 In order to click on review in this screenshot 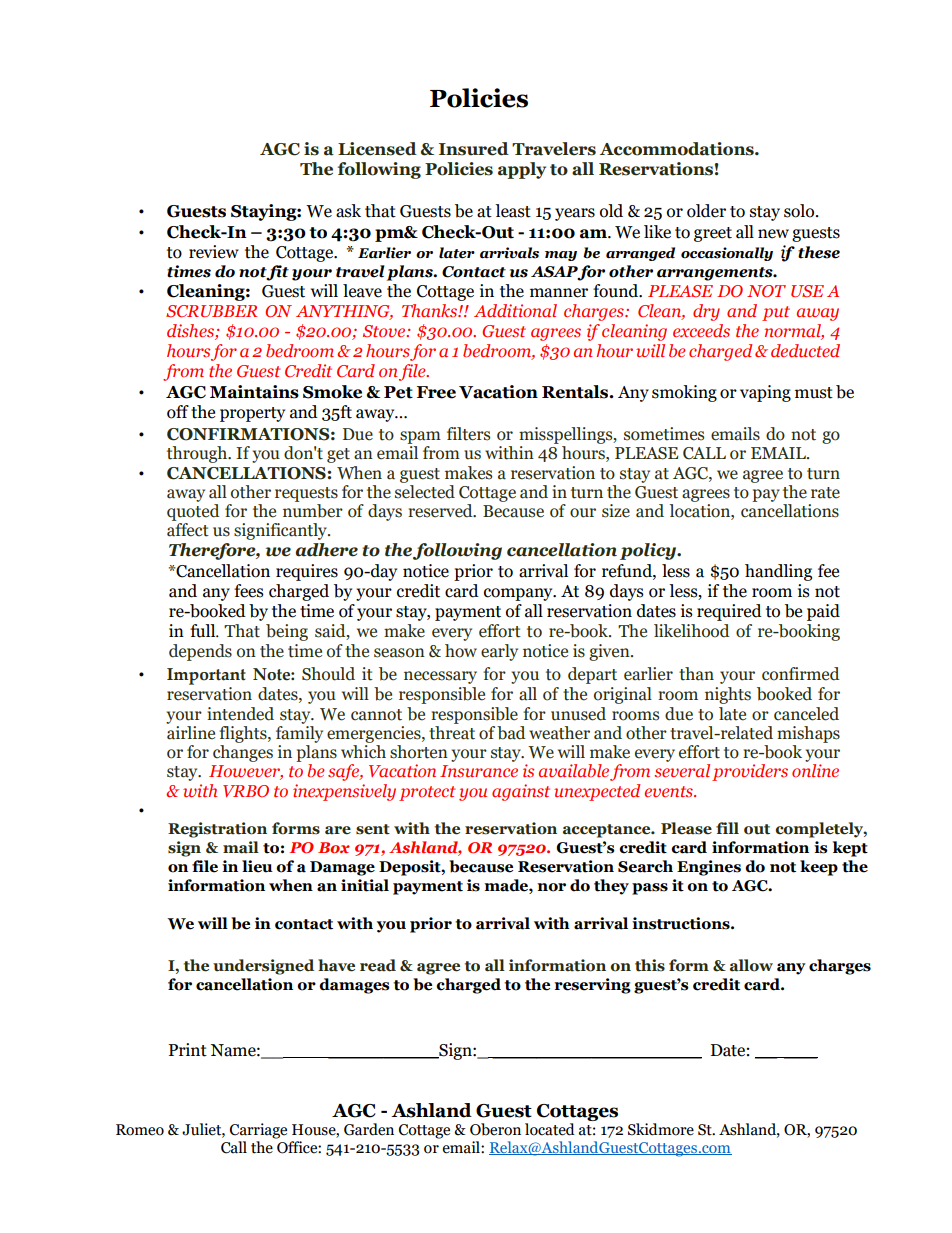, I will do `click(214, 252)`.
